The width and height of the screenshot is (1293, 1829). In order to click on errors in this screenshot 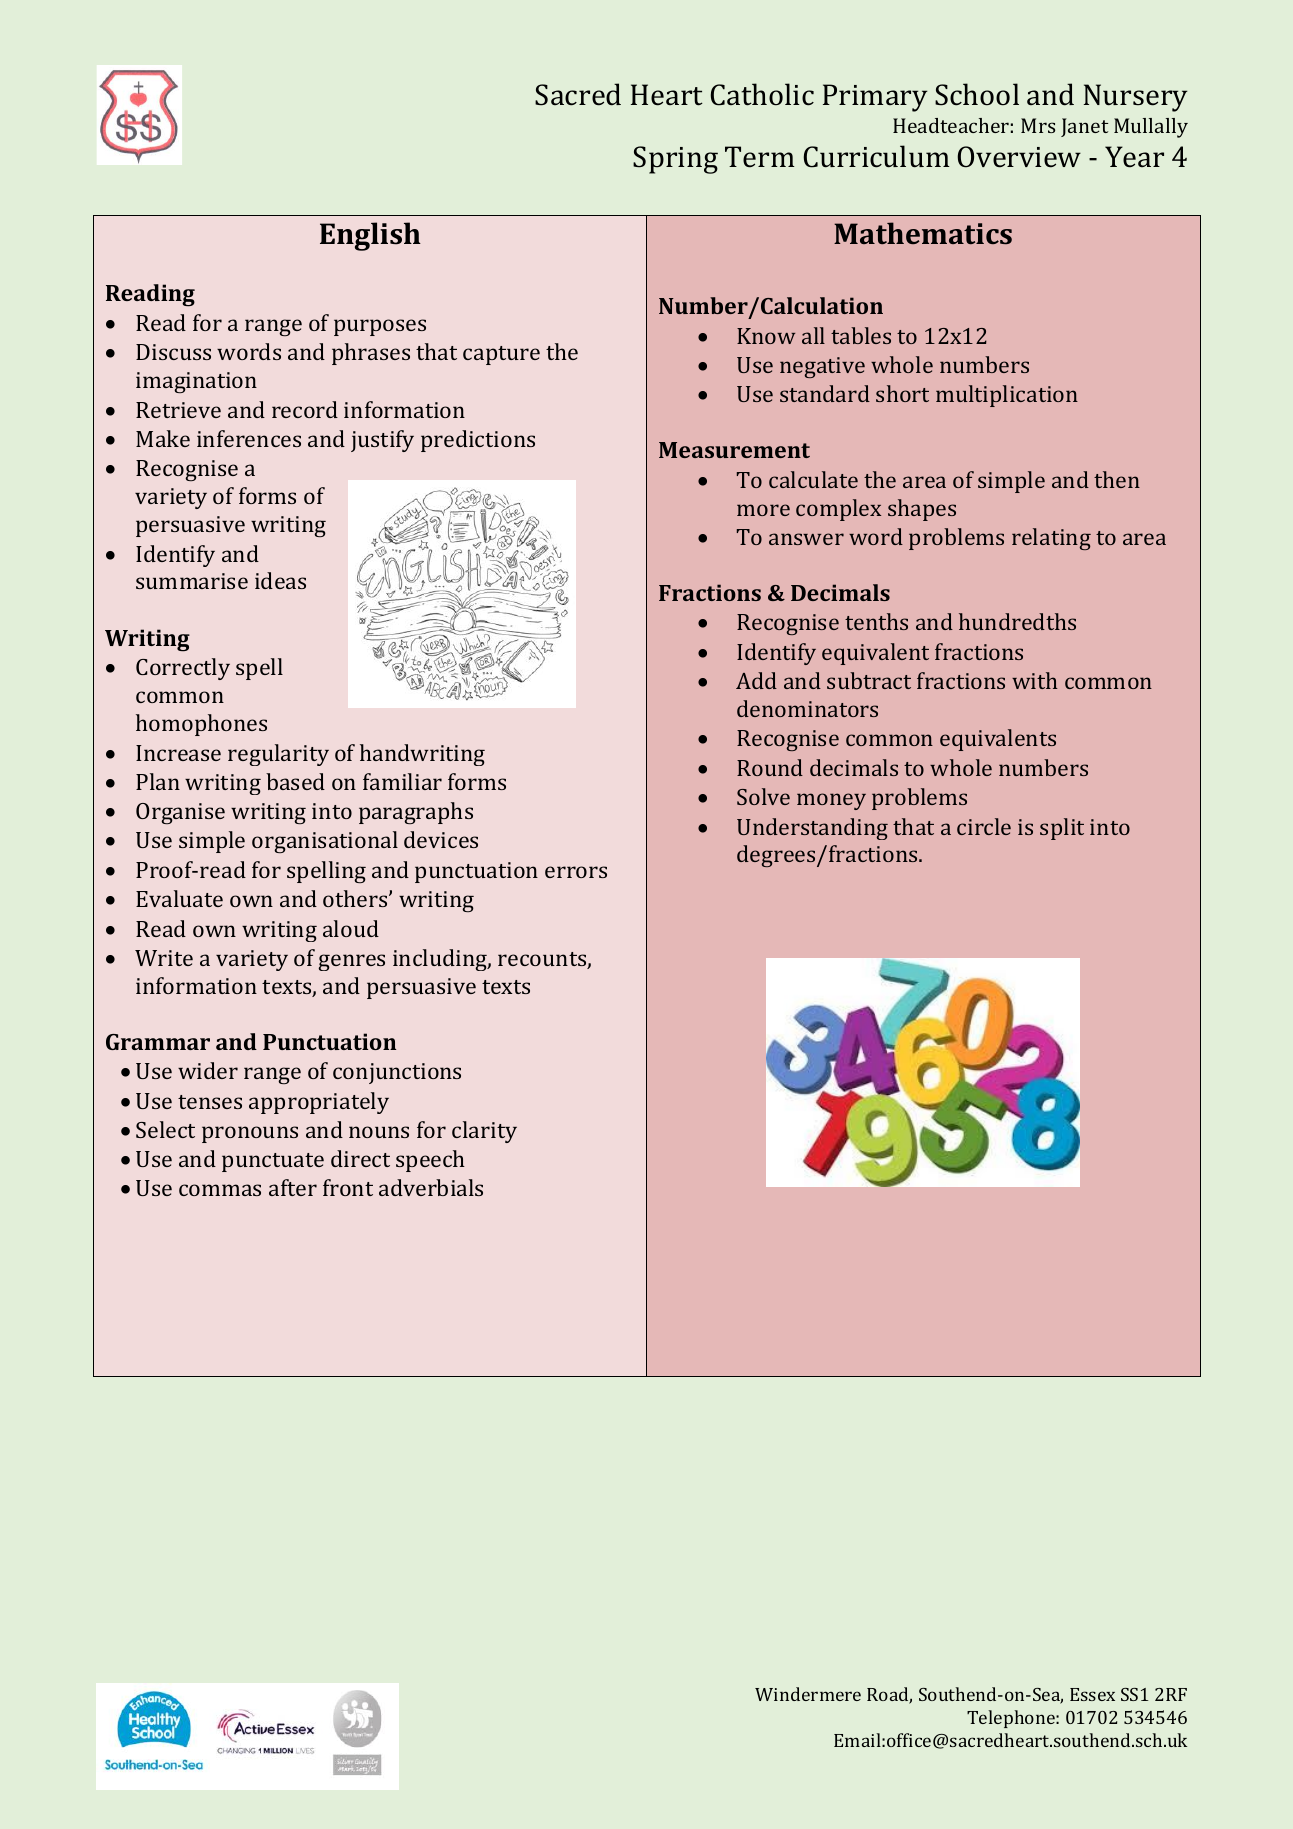, I will do `click(576, 872)`.
